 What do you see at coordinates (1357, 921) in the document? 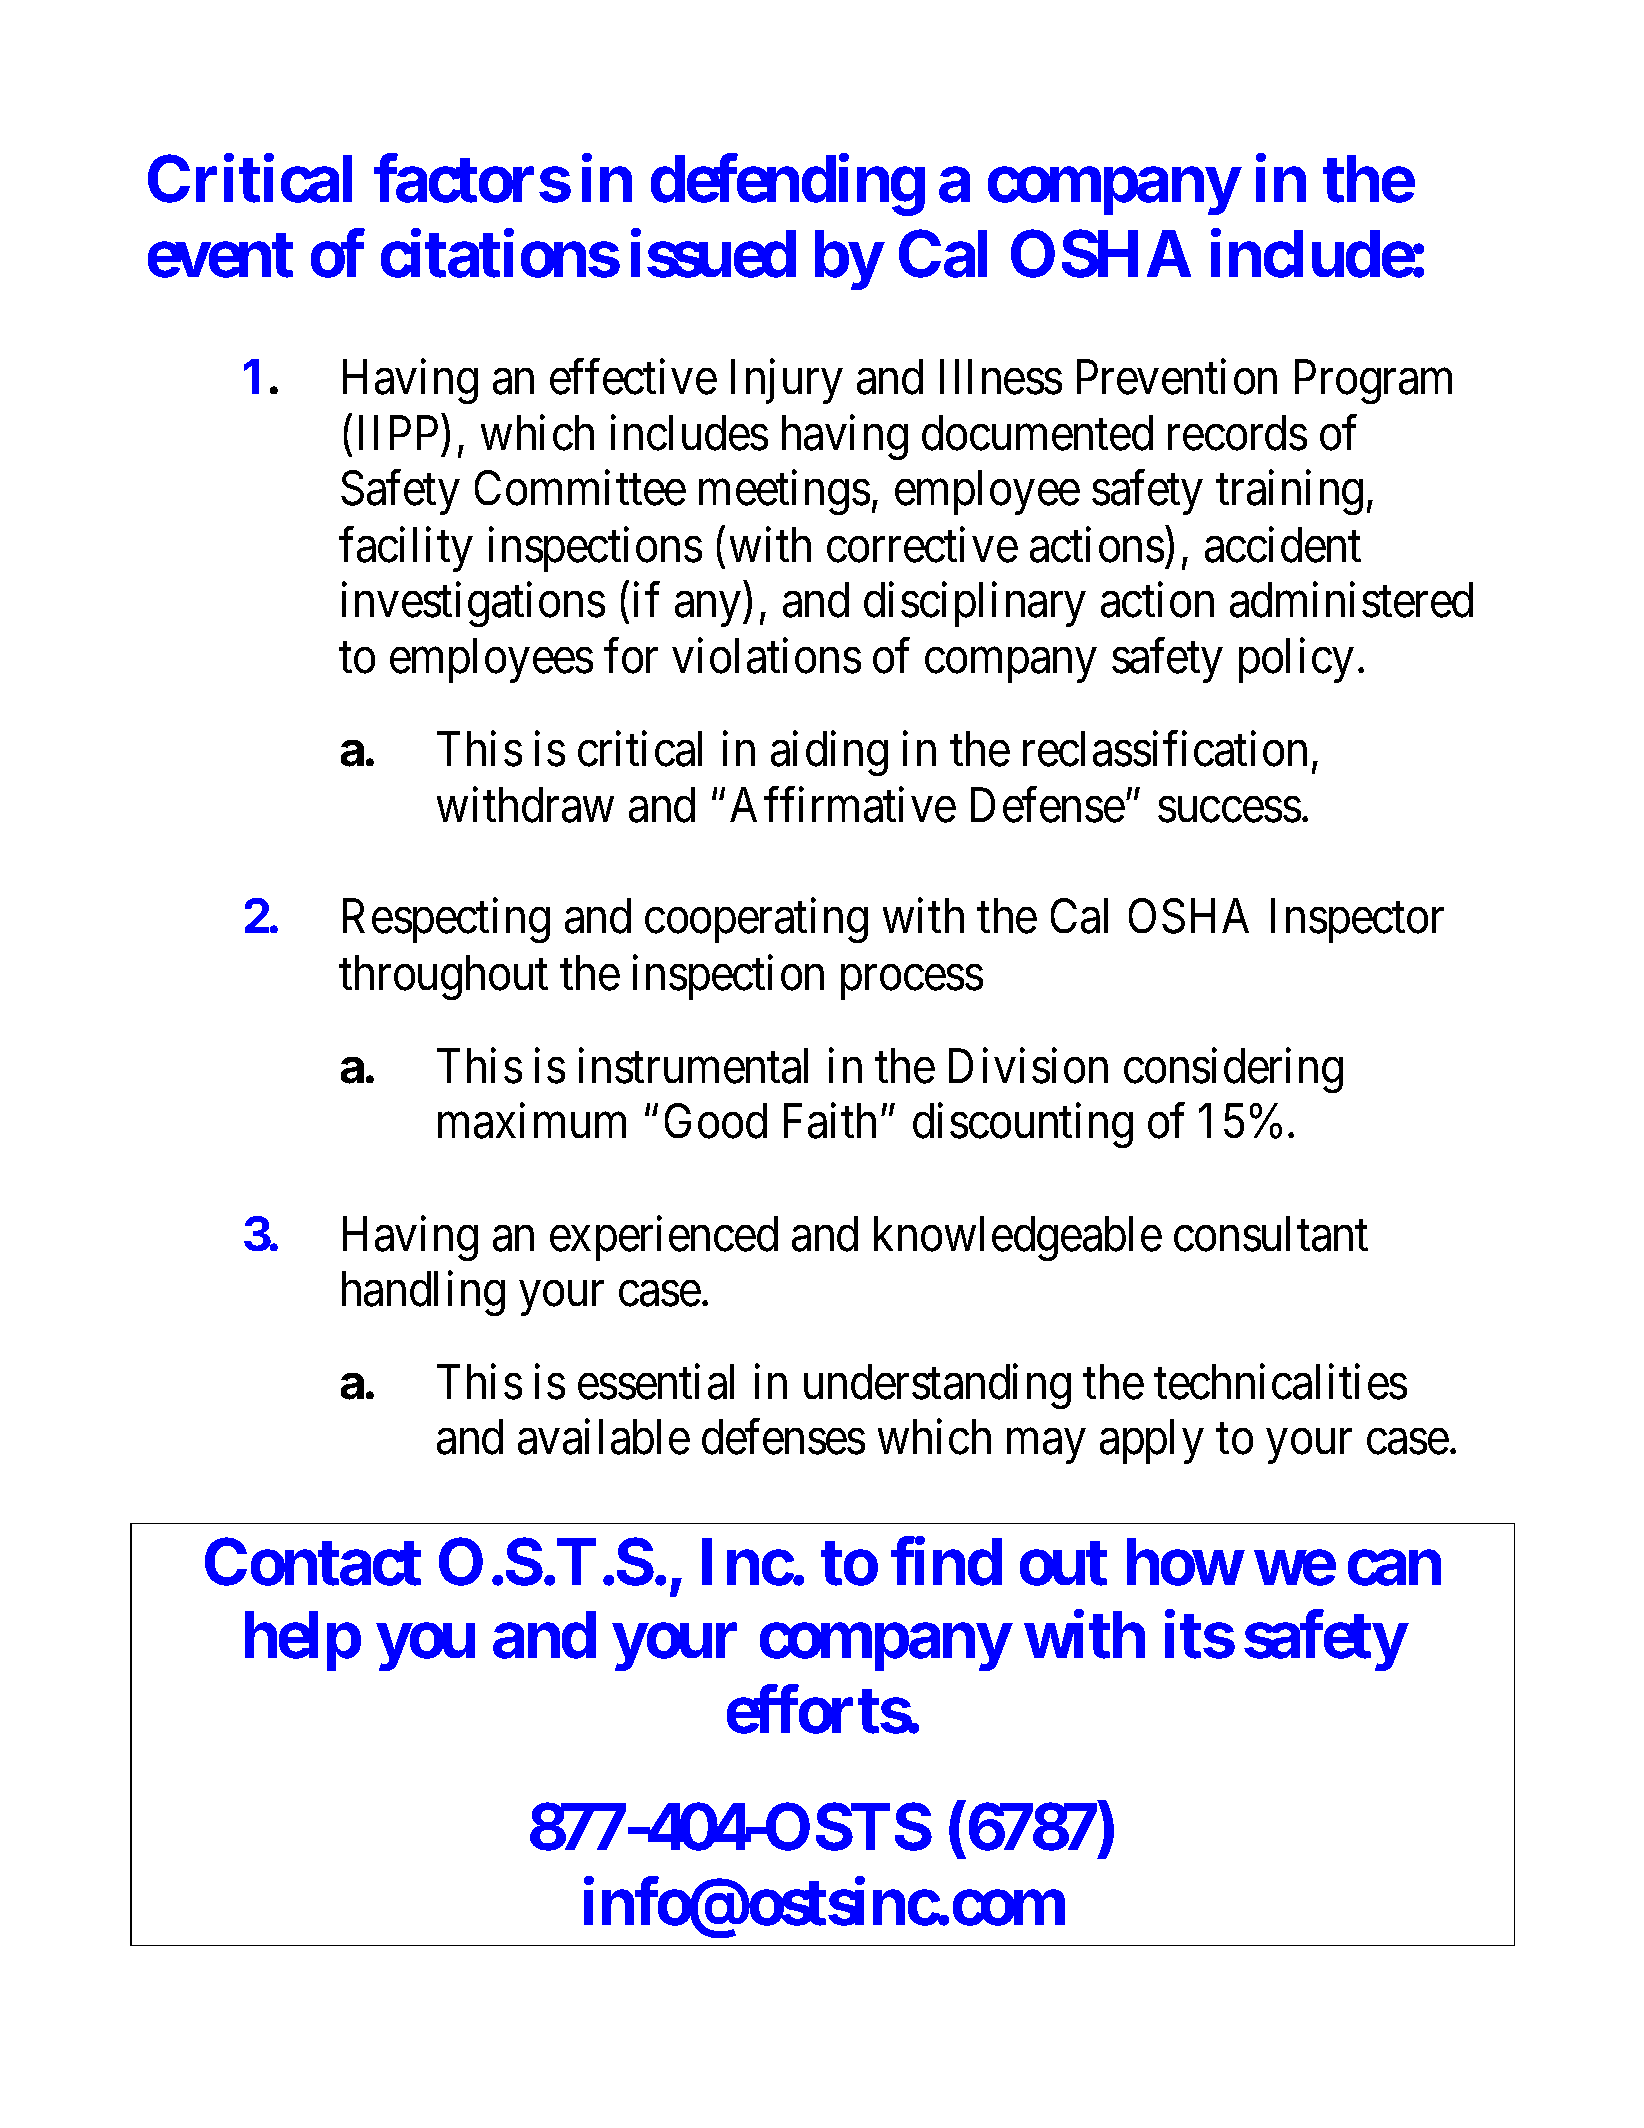
I see `Inspector` at bounding box center [1357, 921].
